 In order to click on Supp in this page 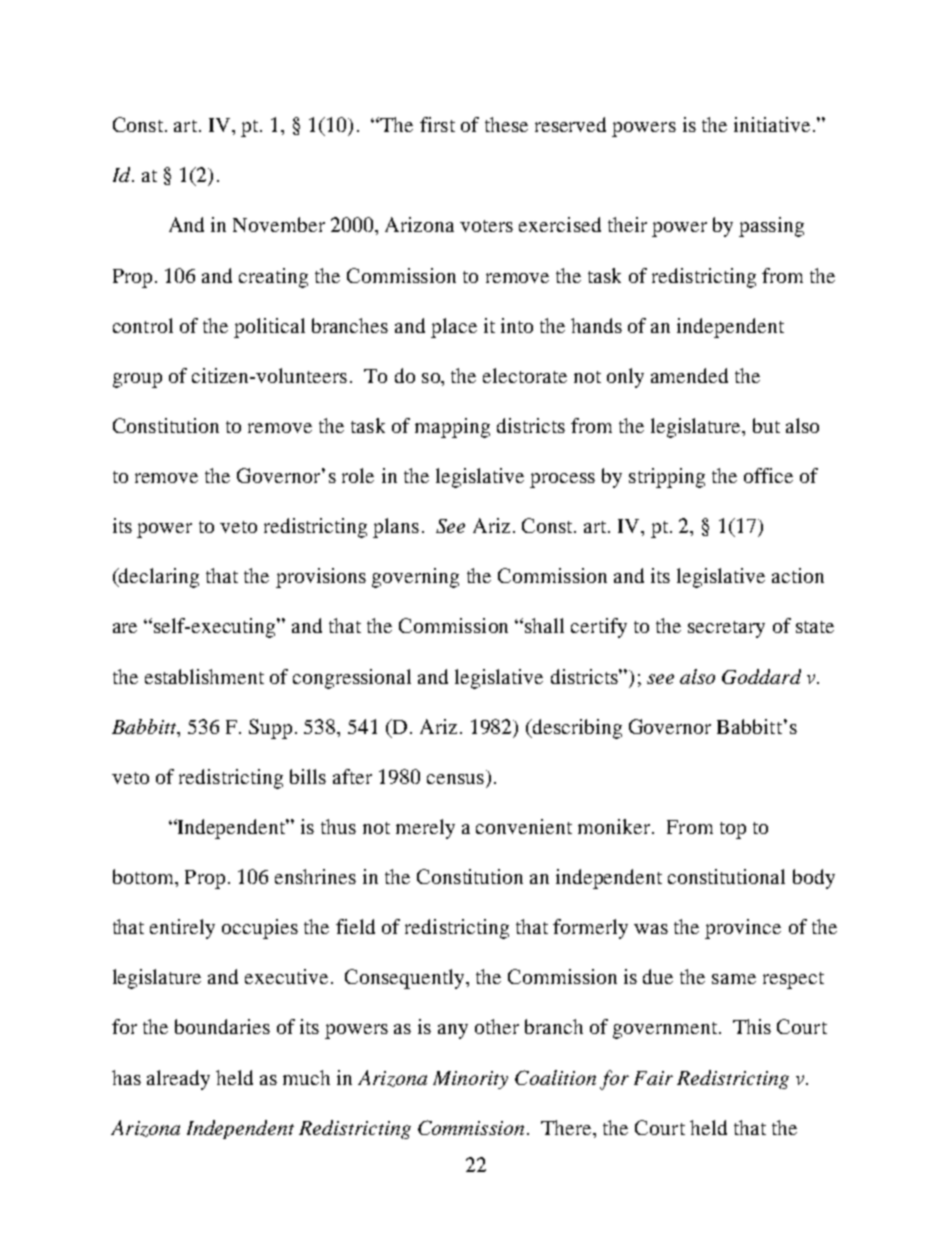, I will do `click(270, 729)`.
